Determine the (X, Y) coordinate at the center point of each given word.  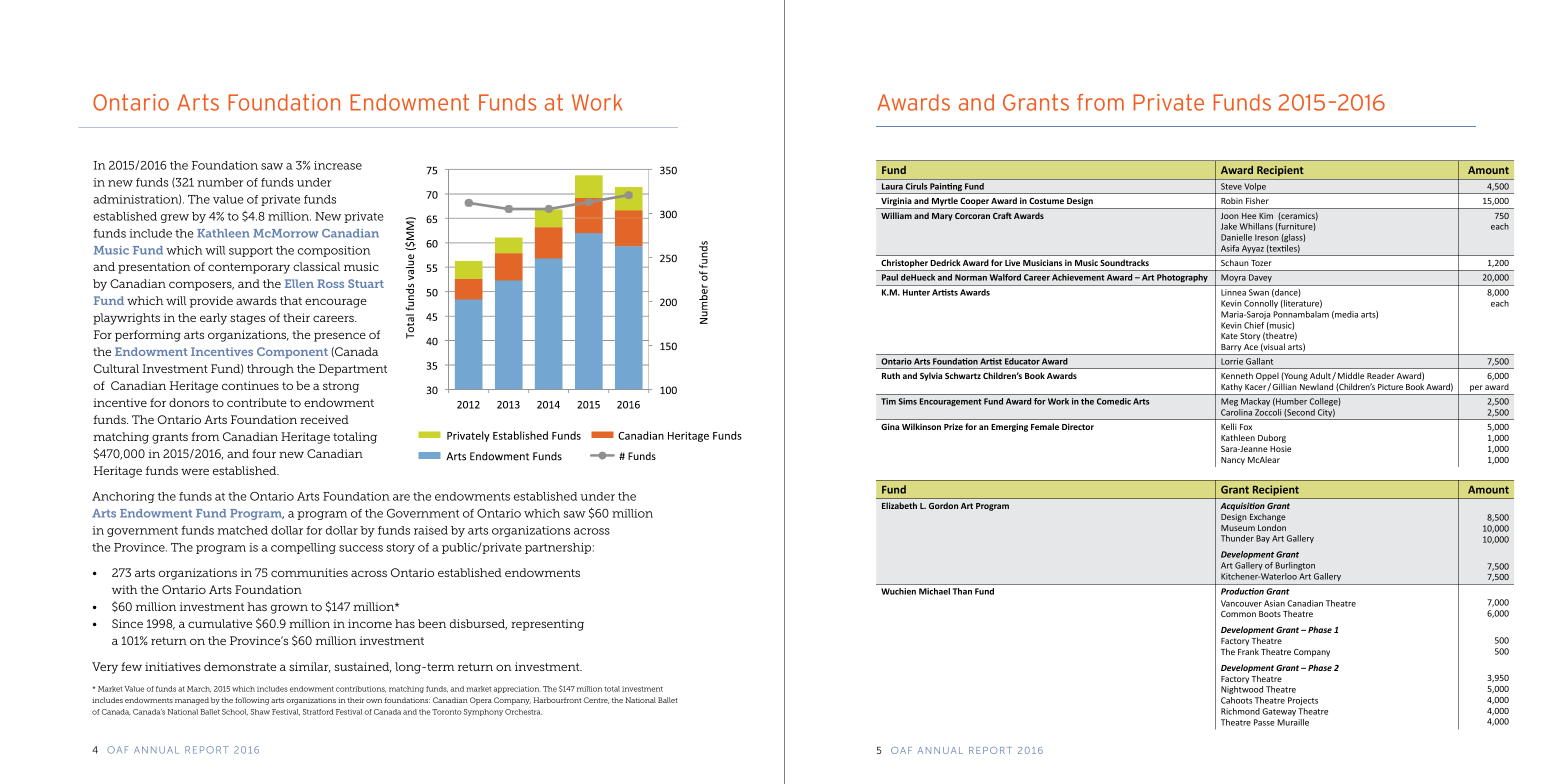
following (252, 701)
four (264, 453)
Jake (1229, 226)
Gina (890, 426)
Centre (596, 700)
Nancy (1233, 461)
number (220, 182)
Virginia (896, 203)
